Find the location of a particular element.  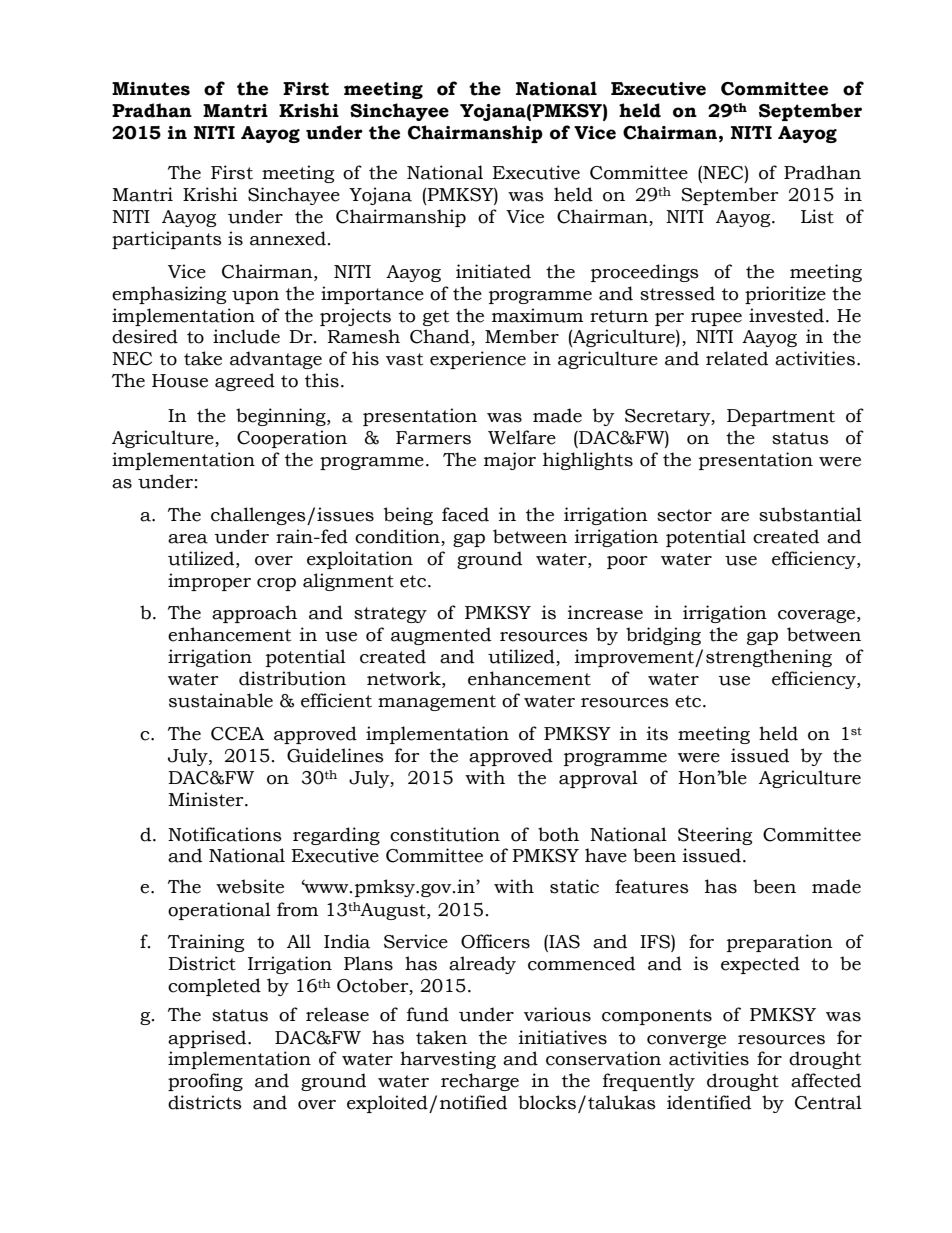

augmented is located at coordinates (441, 636).
